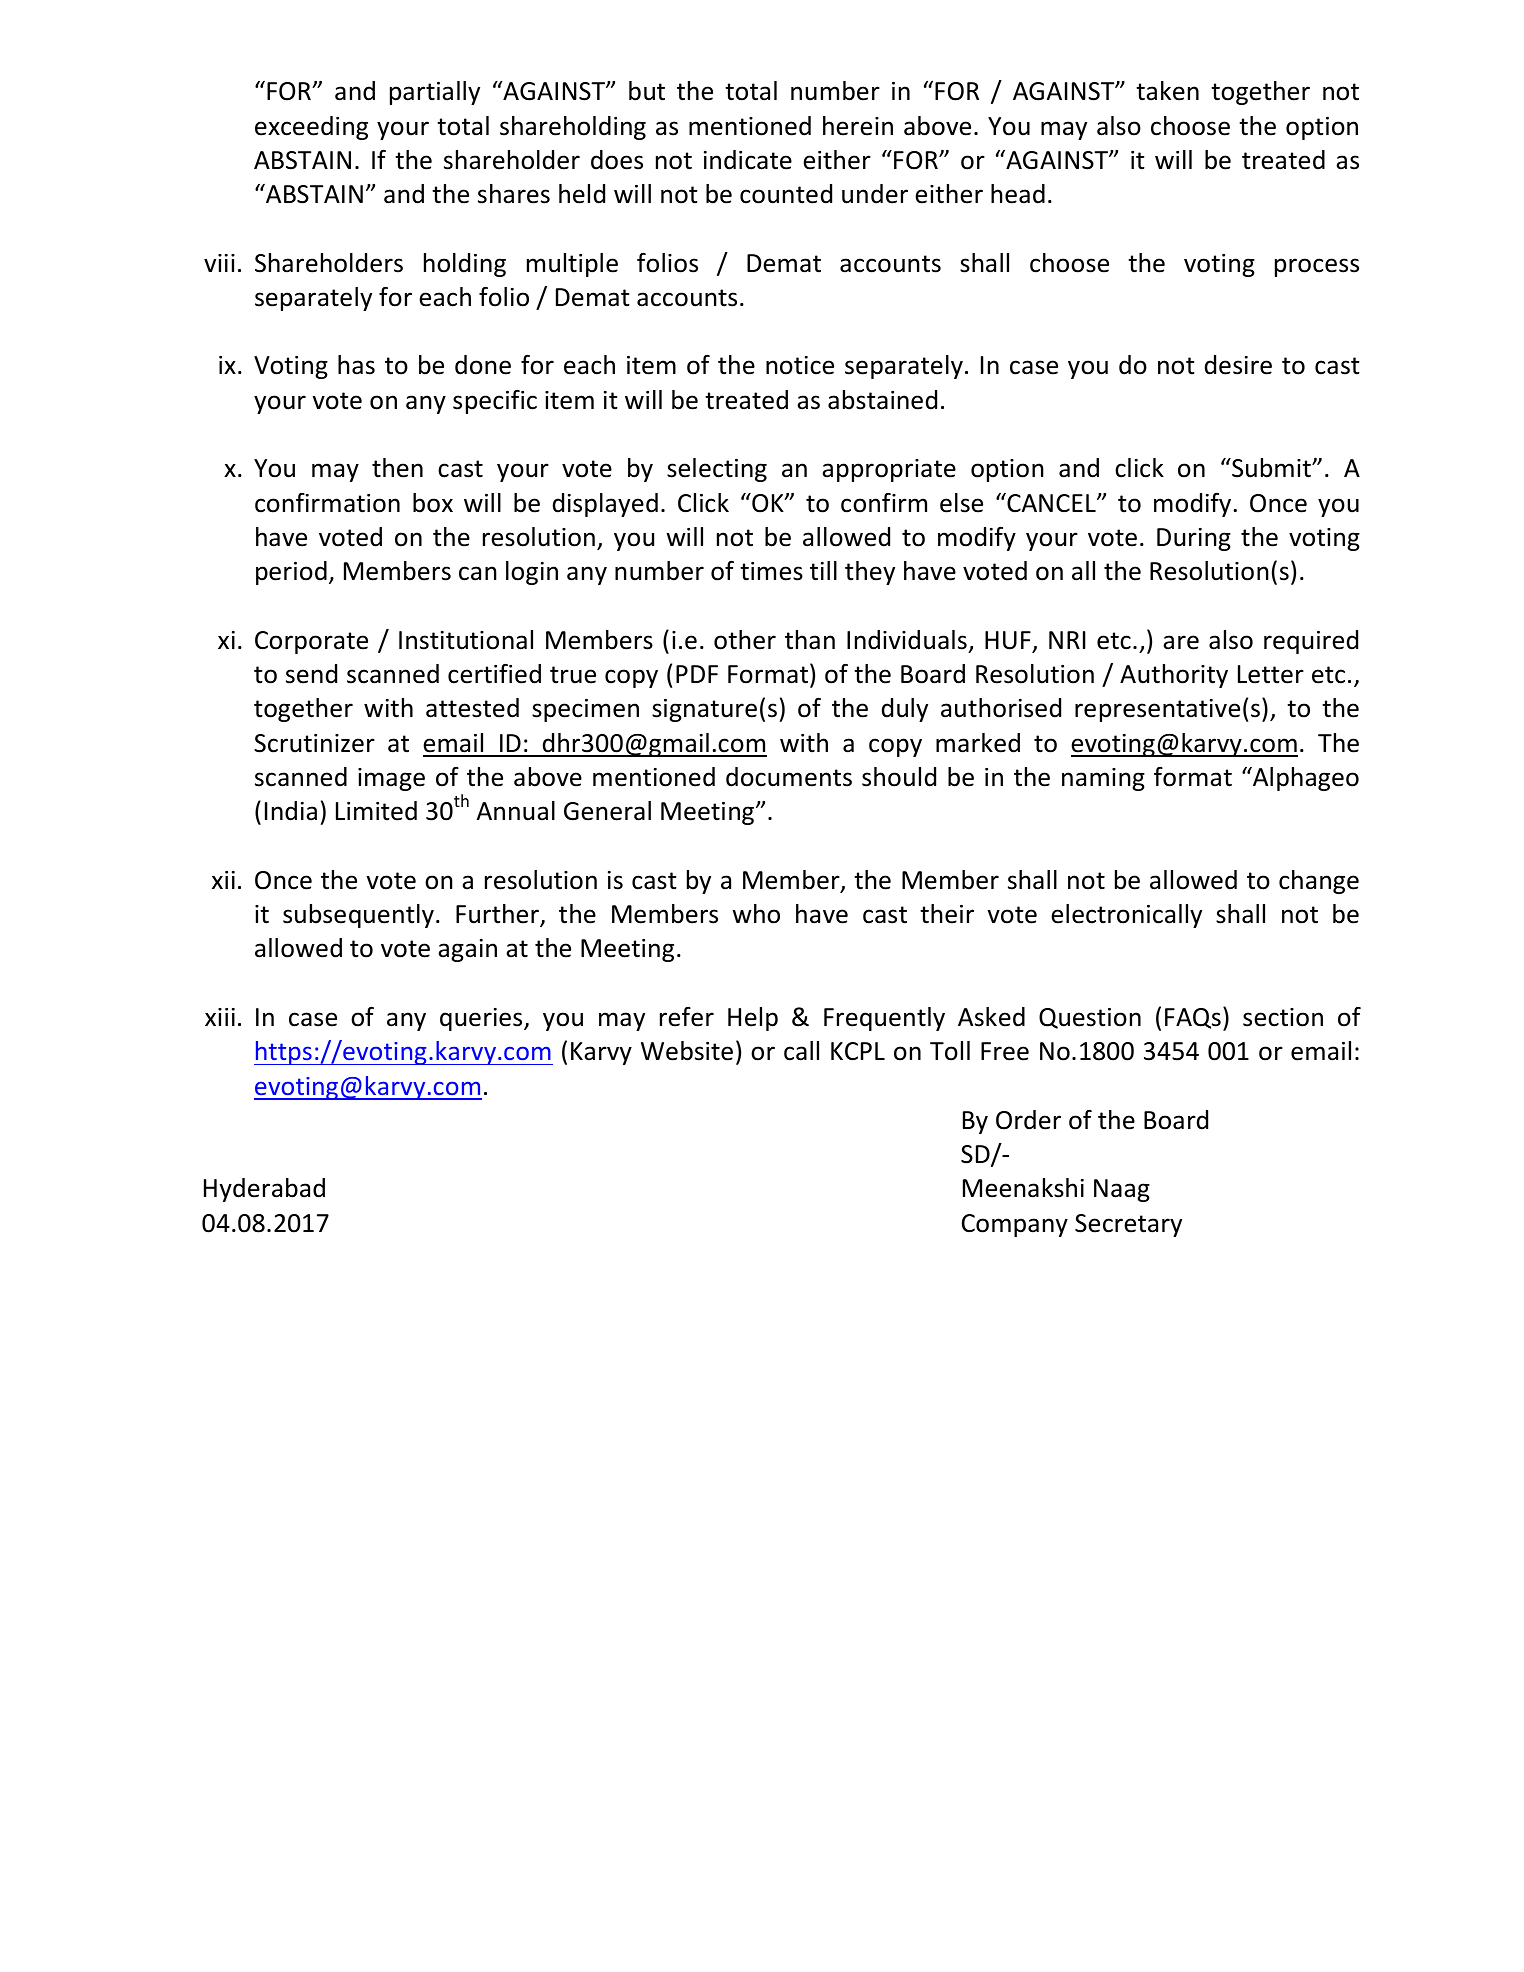 This screenshot has height=1972, width=1524. Describe the element at coordinates (748, 160) in the screenshot. I see `indicate` at that location.
